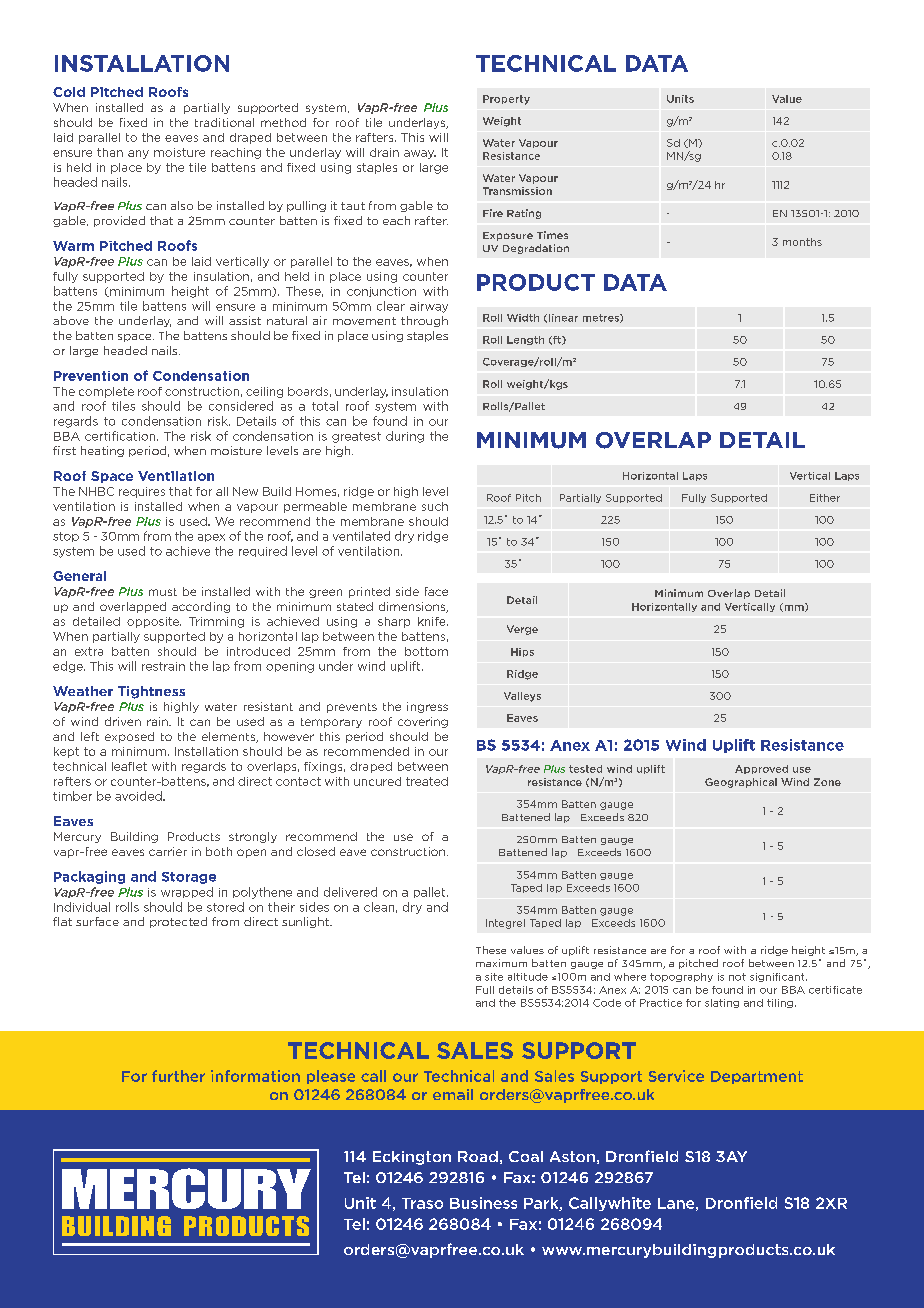  Describe the element at coordinates (138, 154) in the document. I see `any` at that location.
